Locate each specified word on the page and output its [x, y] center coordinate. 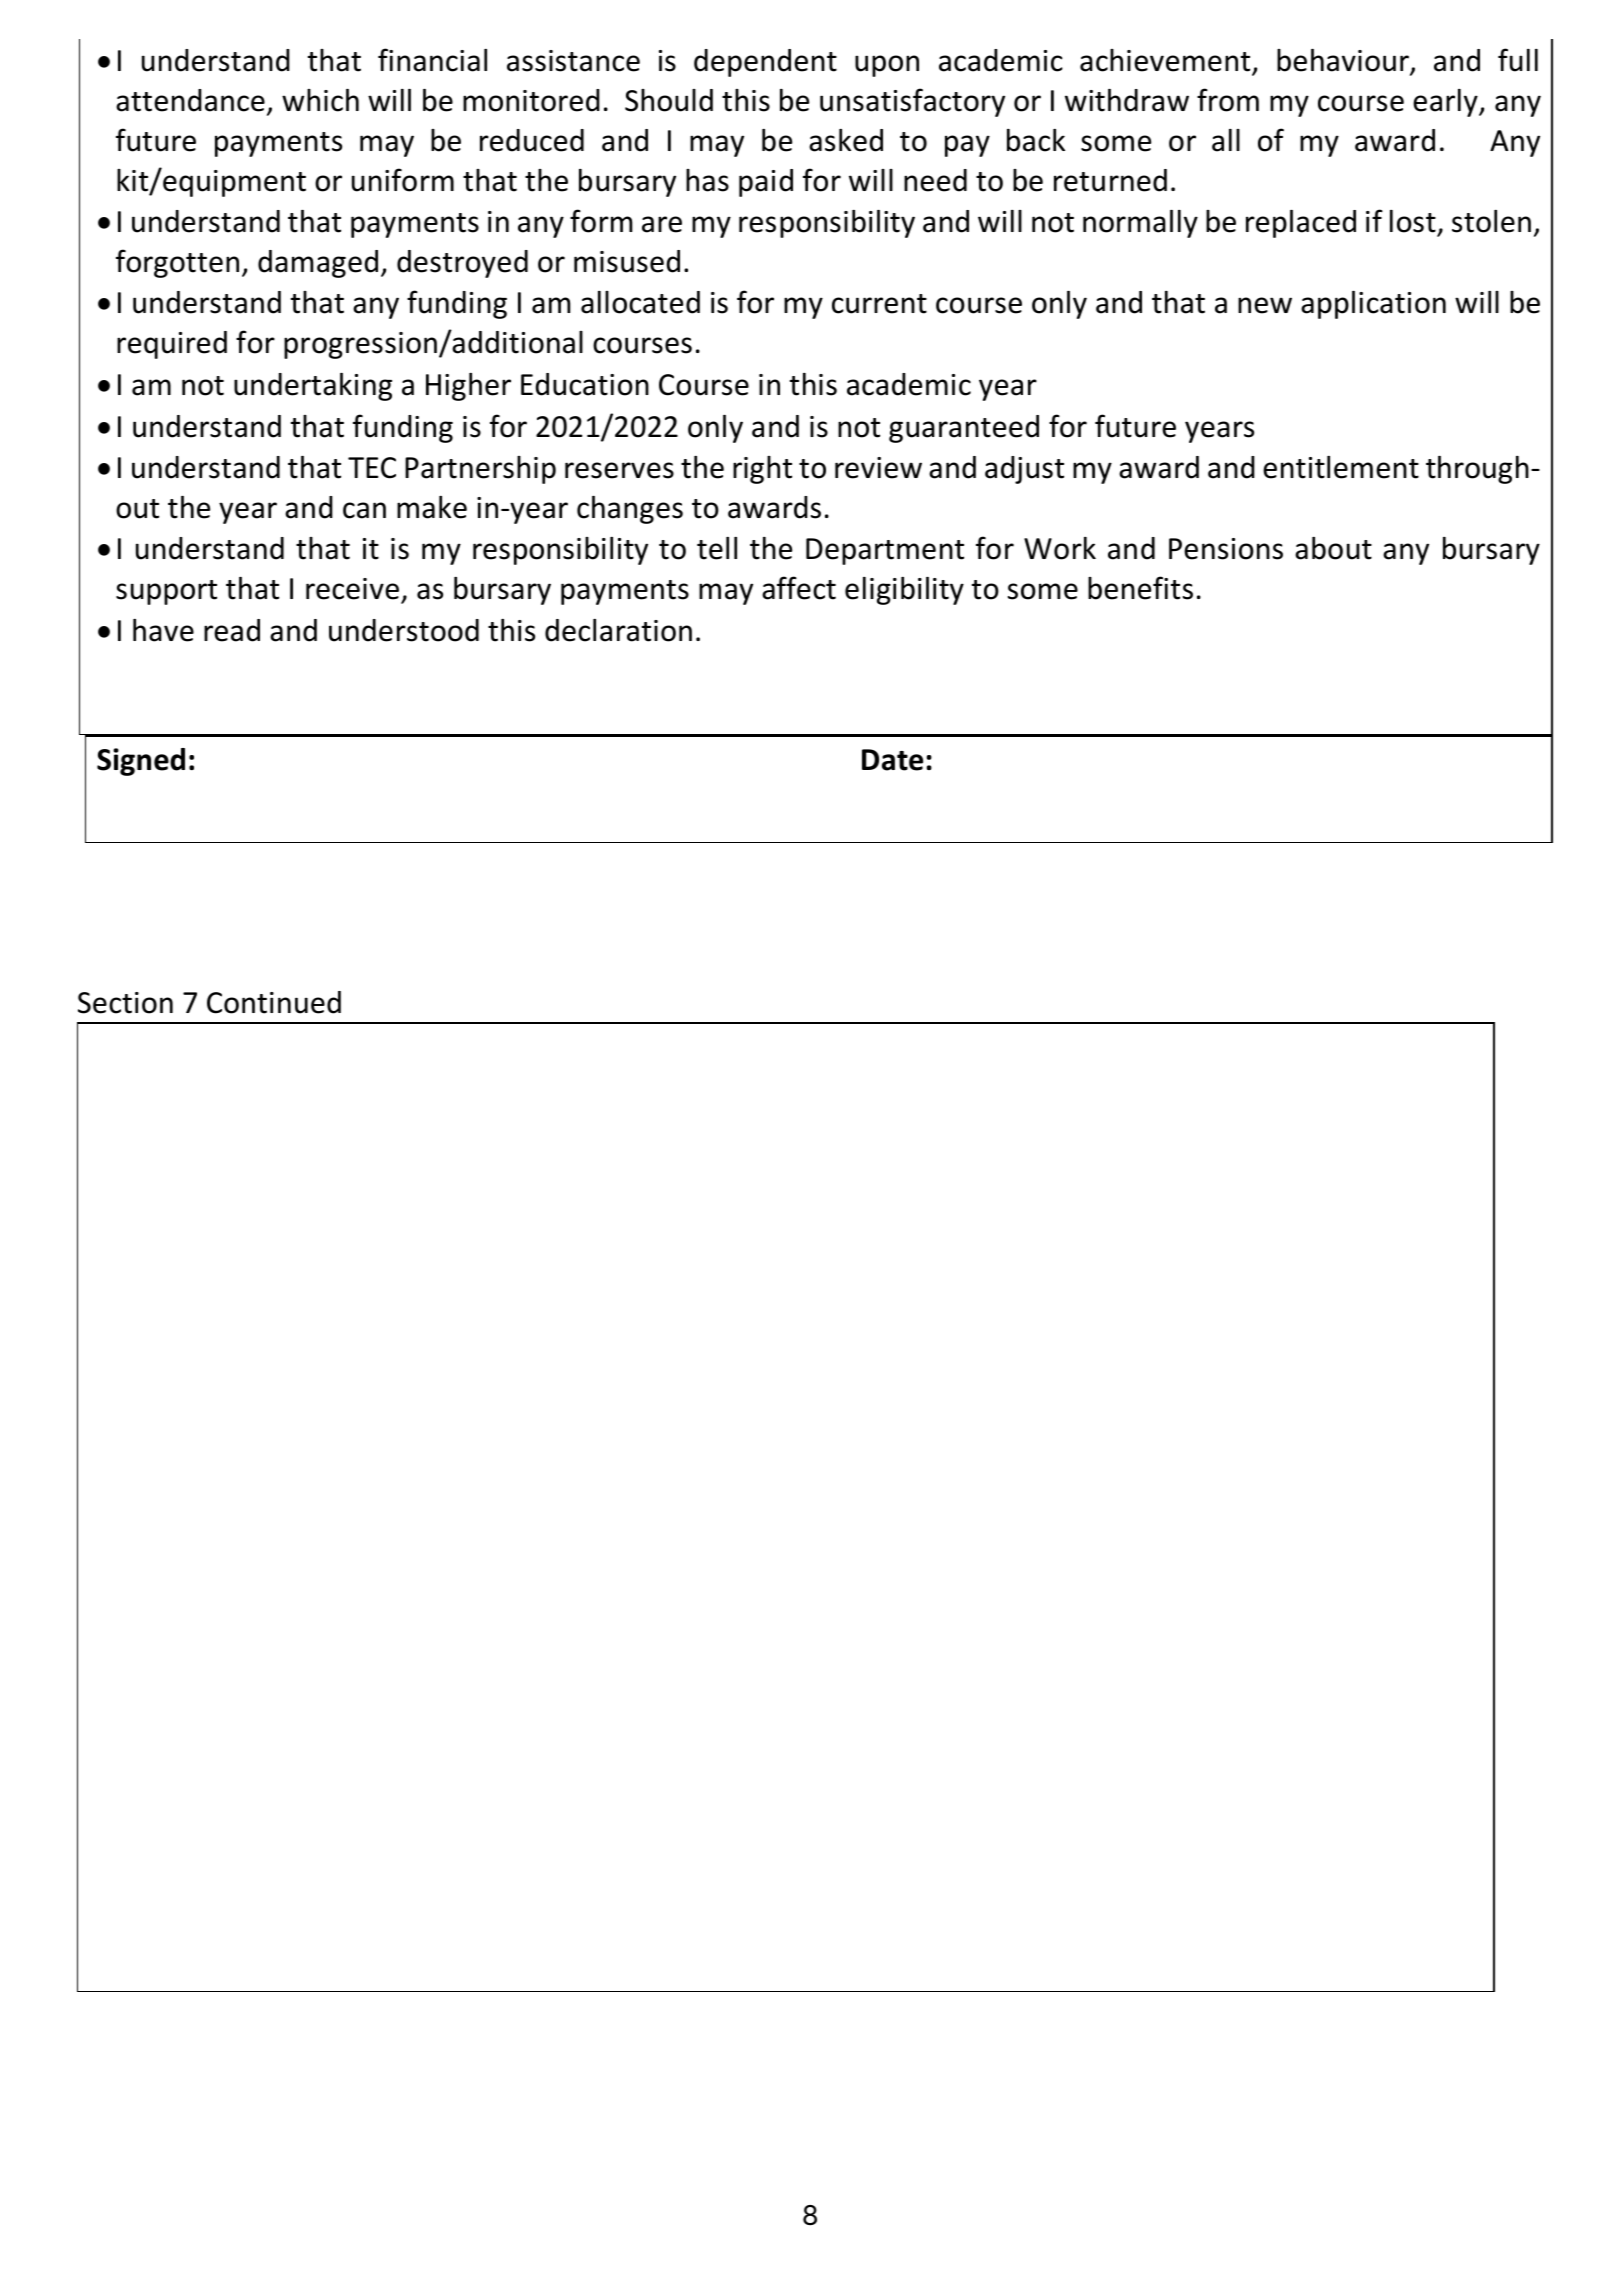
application [1373, 305]
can [364, 510]
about [1333, 548]
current [879, 304]
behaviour [1344, 62]
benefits [1140, 588]
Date [892, 760]
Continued [274, 1002]
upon [887, 66]
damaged [318, 264]
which [320, 100]
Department [885, 551]
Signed [141, 762]
